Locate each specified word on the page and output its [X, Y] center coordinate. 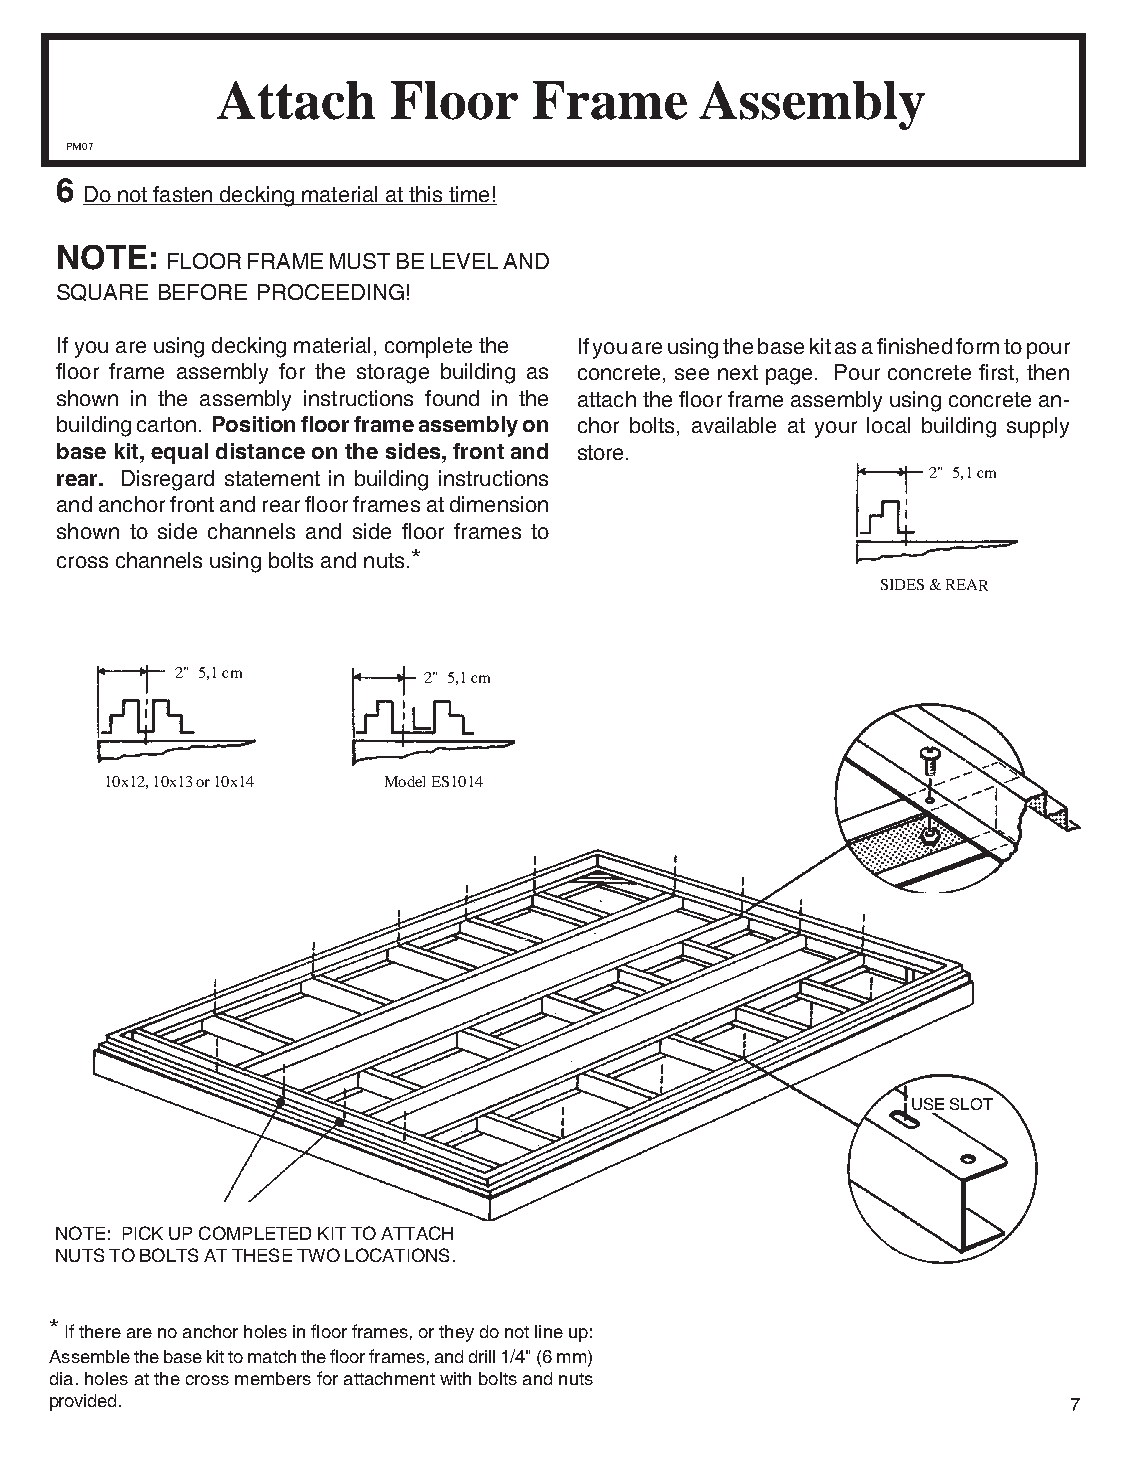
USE [928, 1104]
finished [914, 346]
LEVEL [464, 261]
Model [405, 781]
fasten [182, 195]
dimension [499, 504]
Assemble [89, 1356]
